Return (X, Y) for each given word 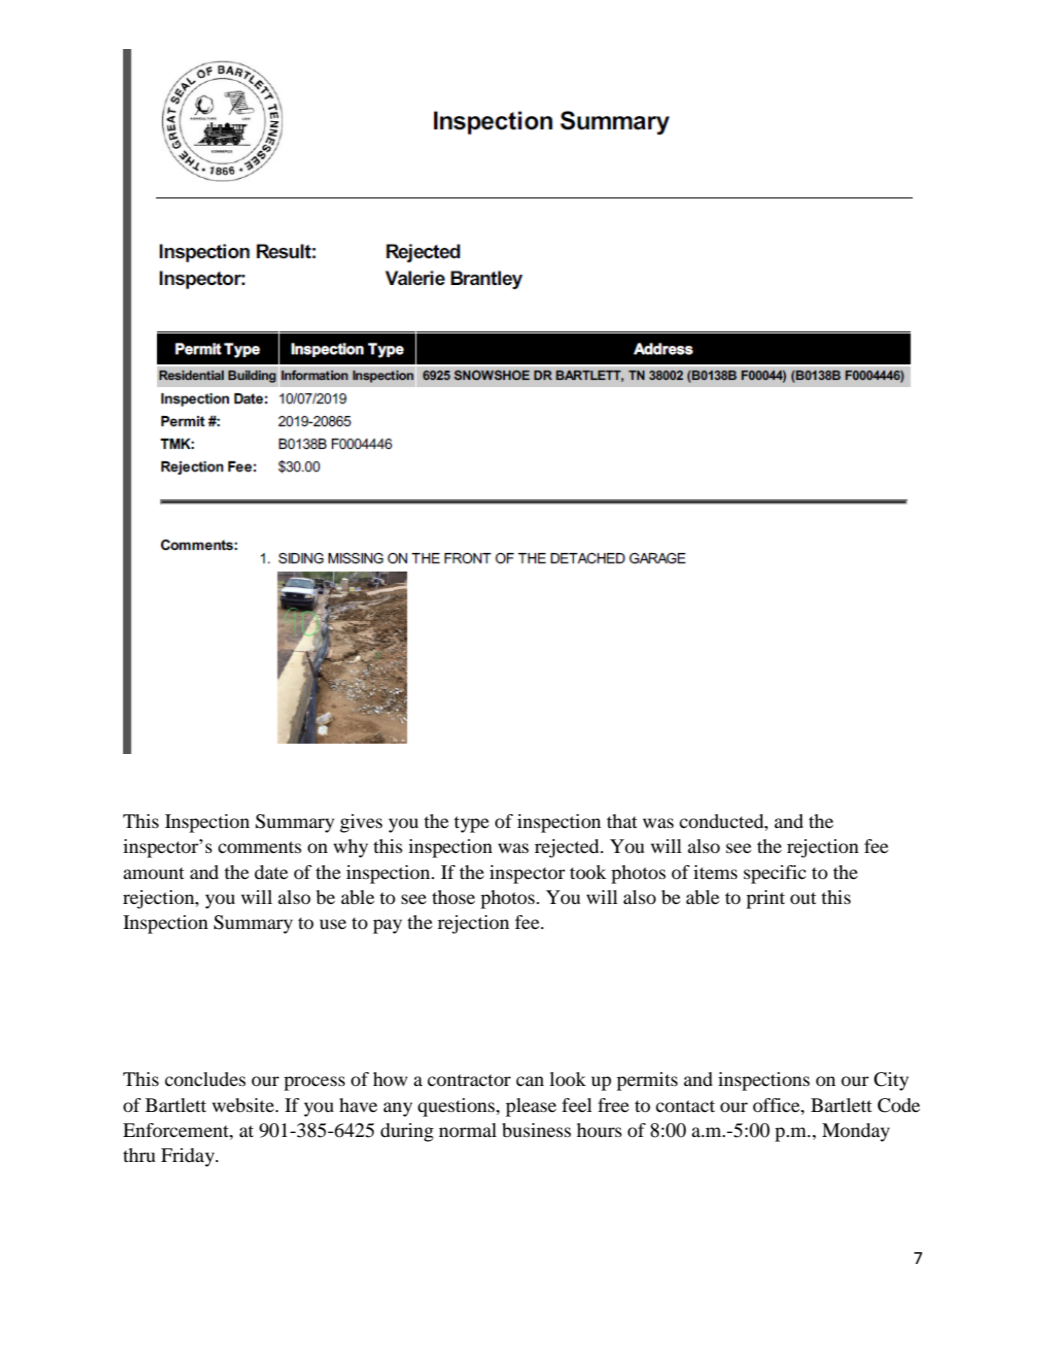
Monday (856, 1132)
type (471, 824)
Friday (189, 1157)
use (333, 924)
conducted (722, 821)
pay (387, 926)
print (765, 899)
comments (260, 847)
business (536, 1130)
